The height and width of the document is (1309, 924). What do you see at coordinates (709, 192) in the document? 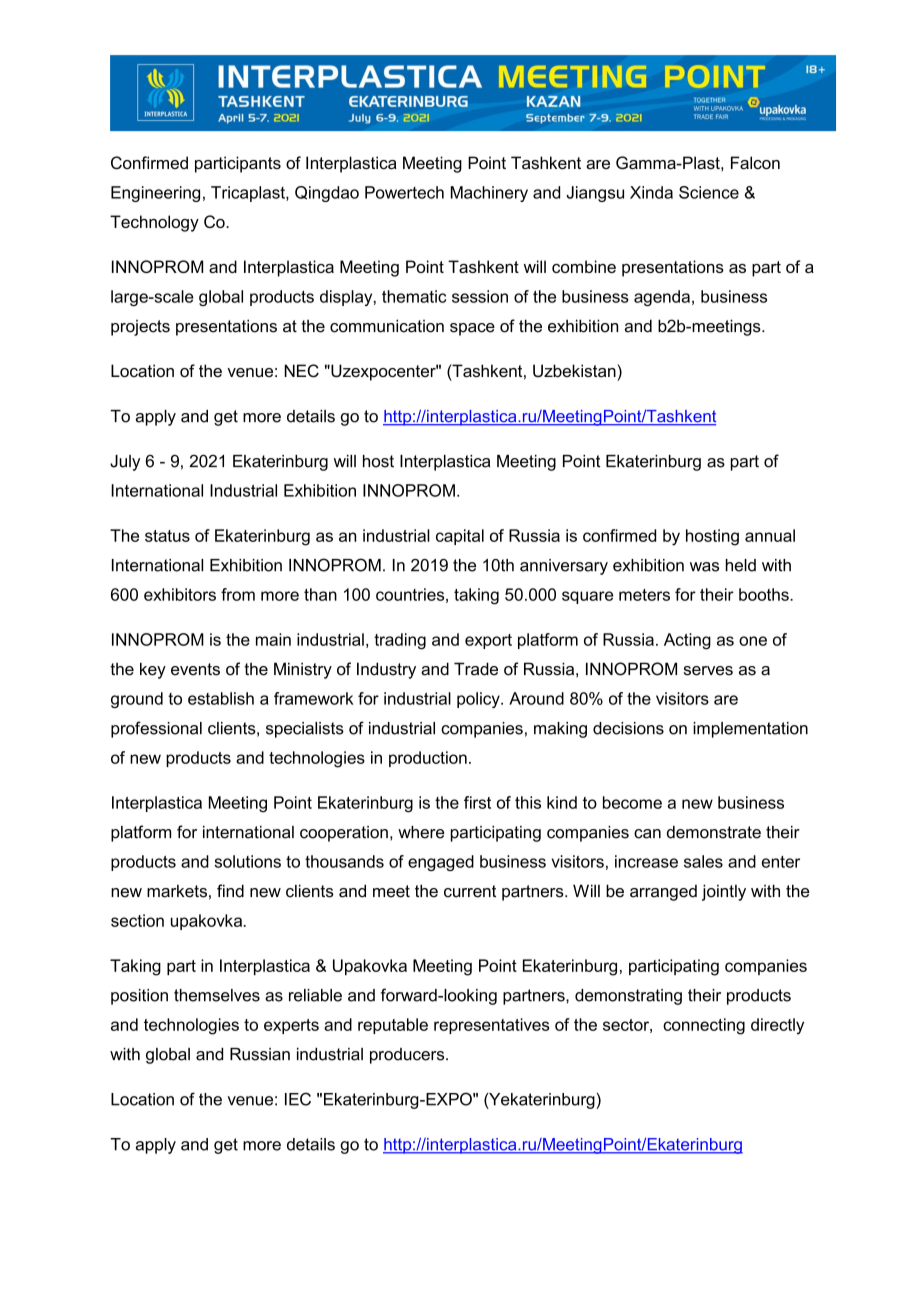
I see `Science` at bounding box center [709, 192].
